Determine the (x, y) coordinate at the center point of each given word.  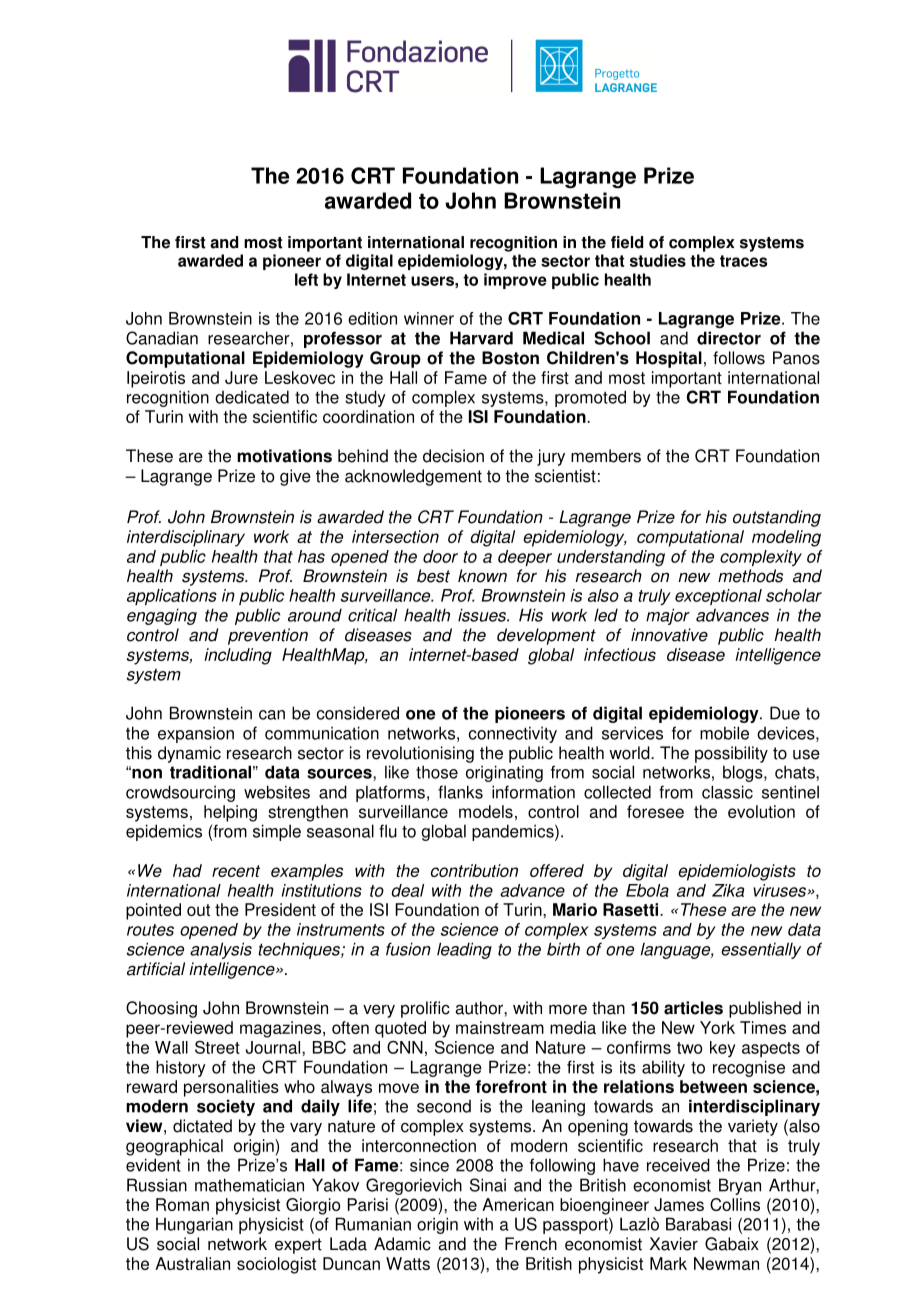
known (482, 576)
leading (464, 950)
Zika (728, 890)
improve (515, 281)
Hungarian (194, 1225)
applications (172, 597)
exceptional (718, 597)
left (306, 279)
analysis (221, 950)
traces (743, 261)
